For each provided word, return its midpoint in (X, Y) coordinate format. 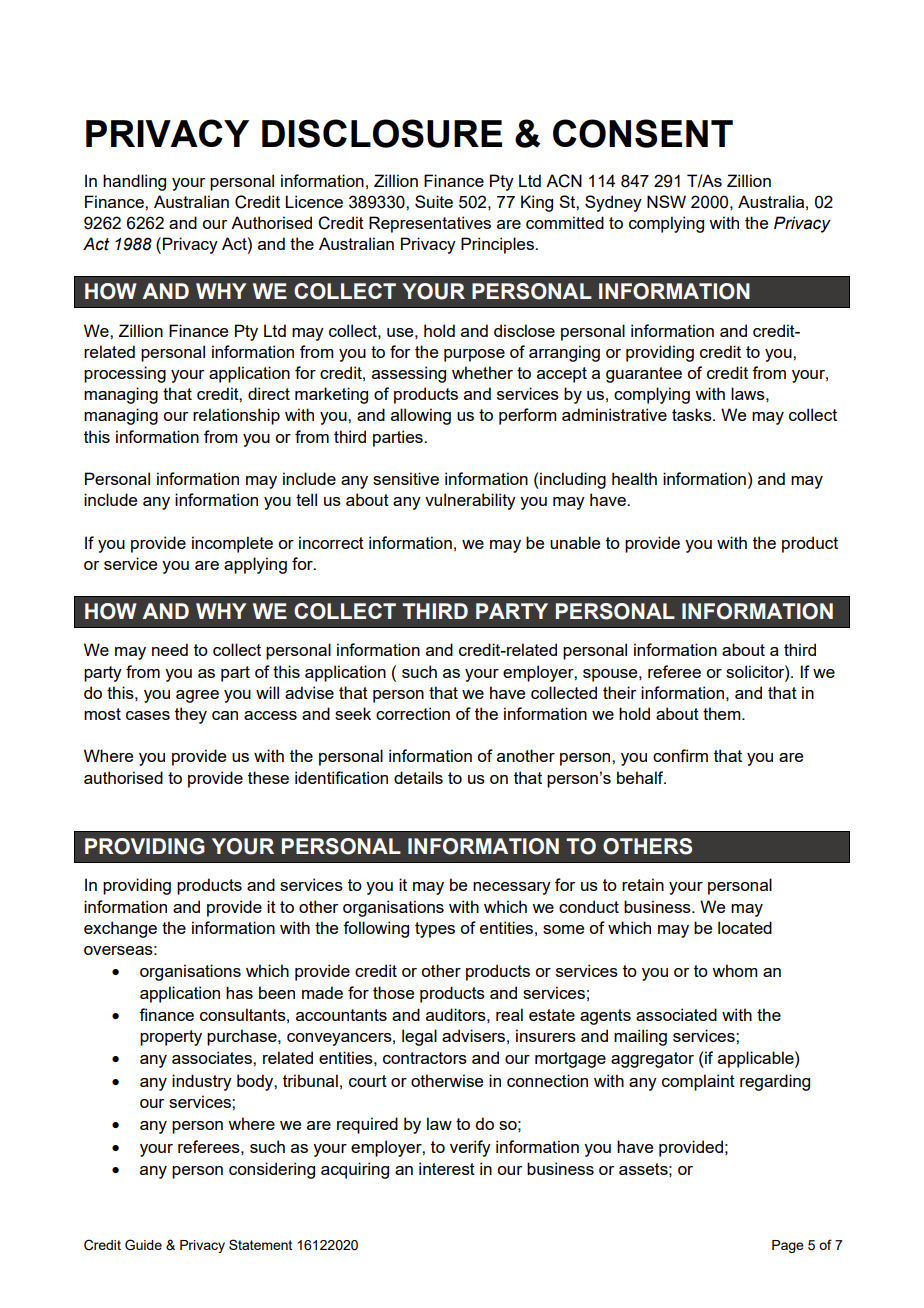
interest (447, 1168)
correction (413, 713)
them (723, 713)
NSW (666, 201)
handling (134, 182)
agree (197, 696)
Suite (434, 201)
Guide (143, 1245)
